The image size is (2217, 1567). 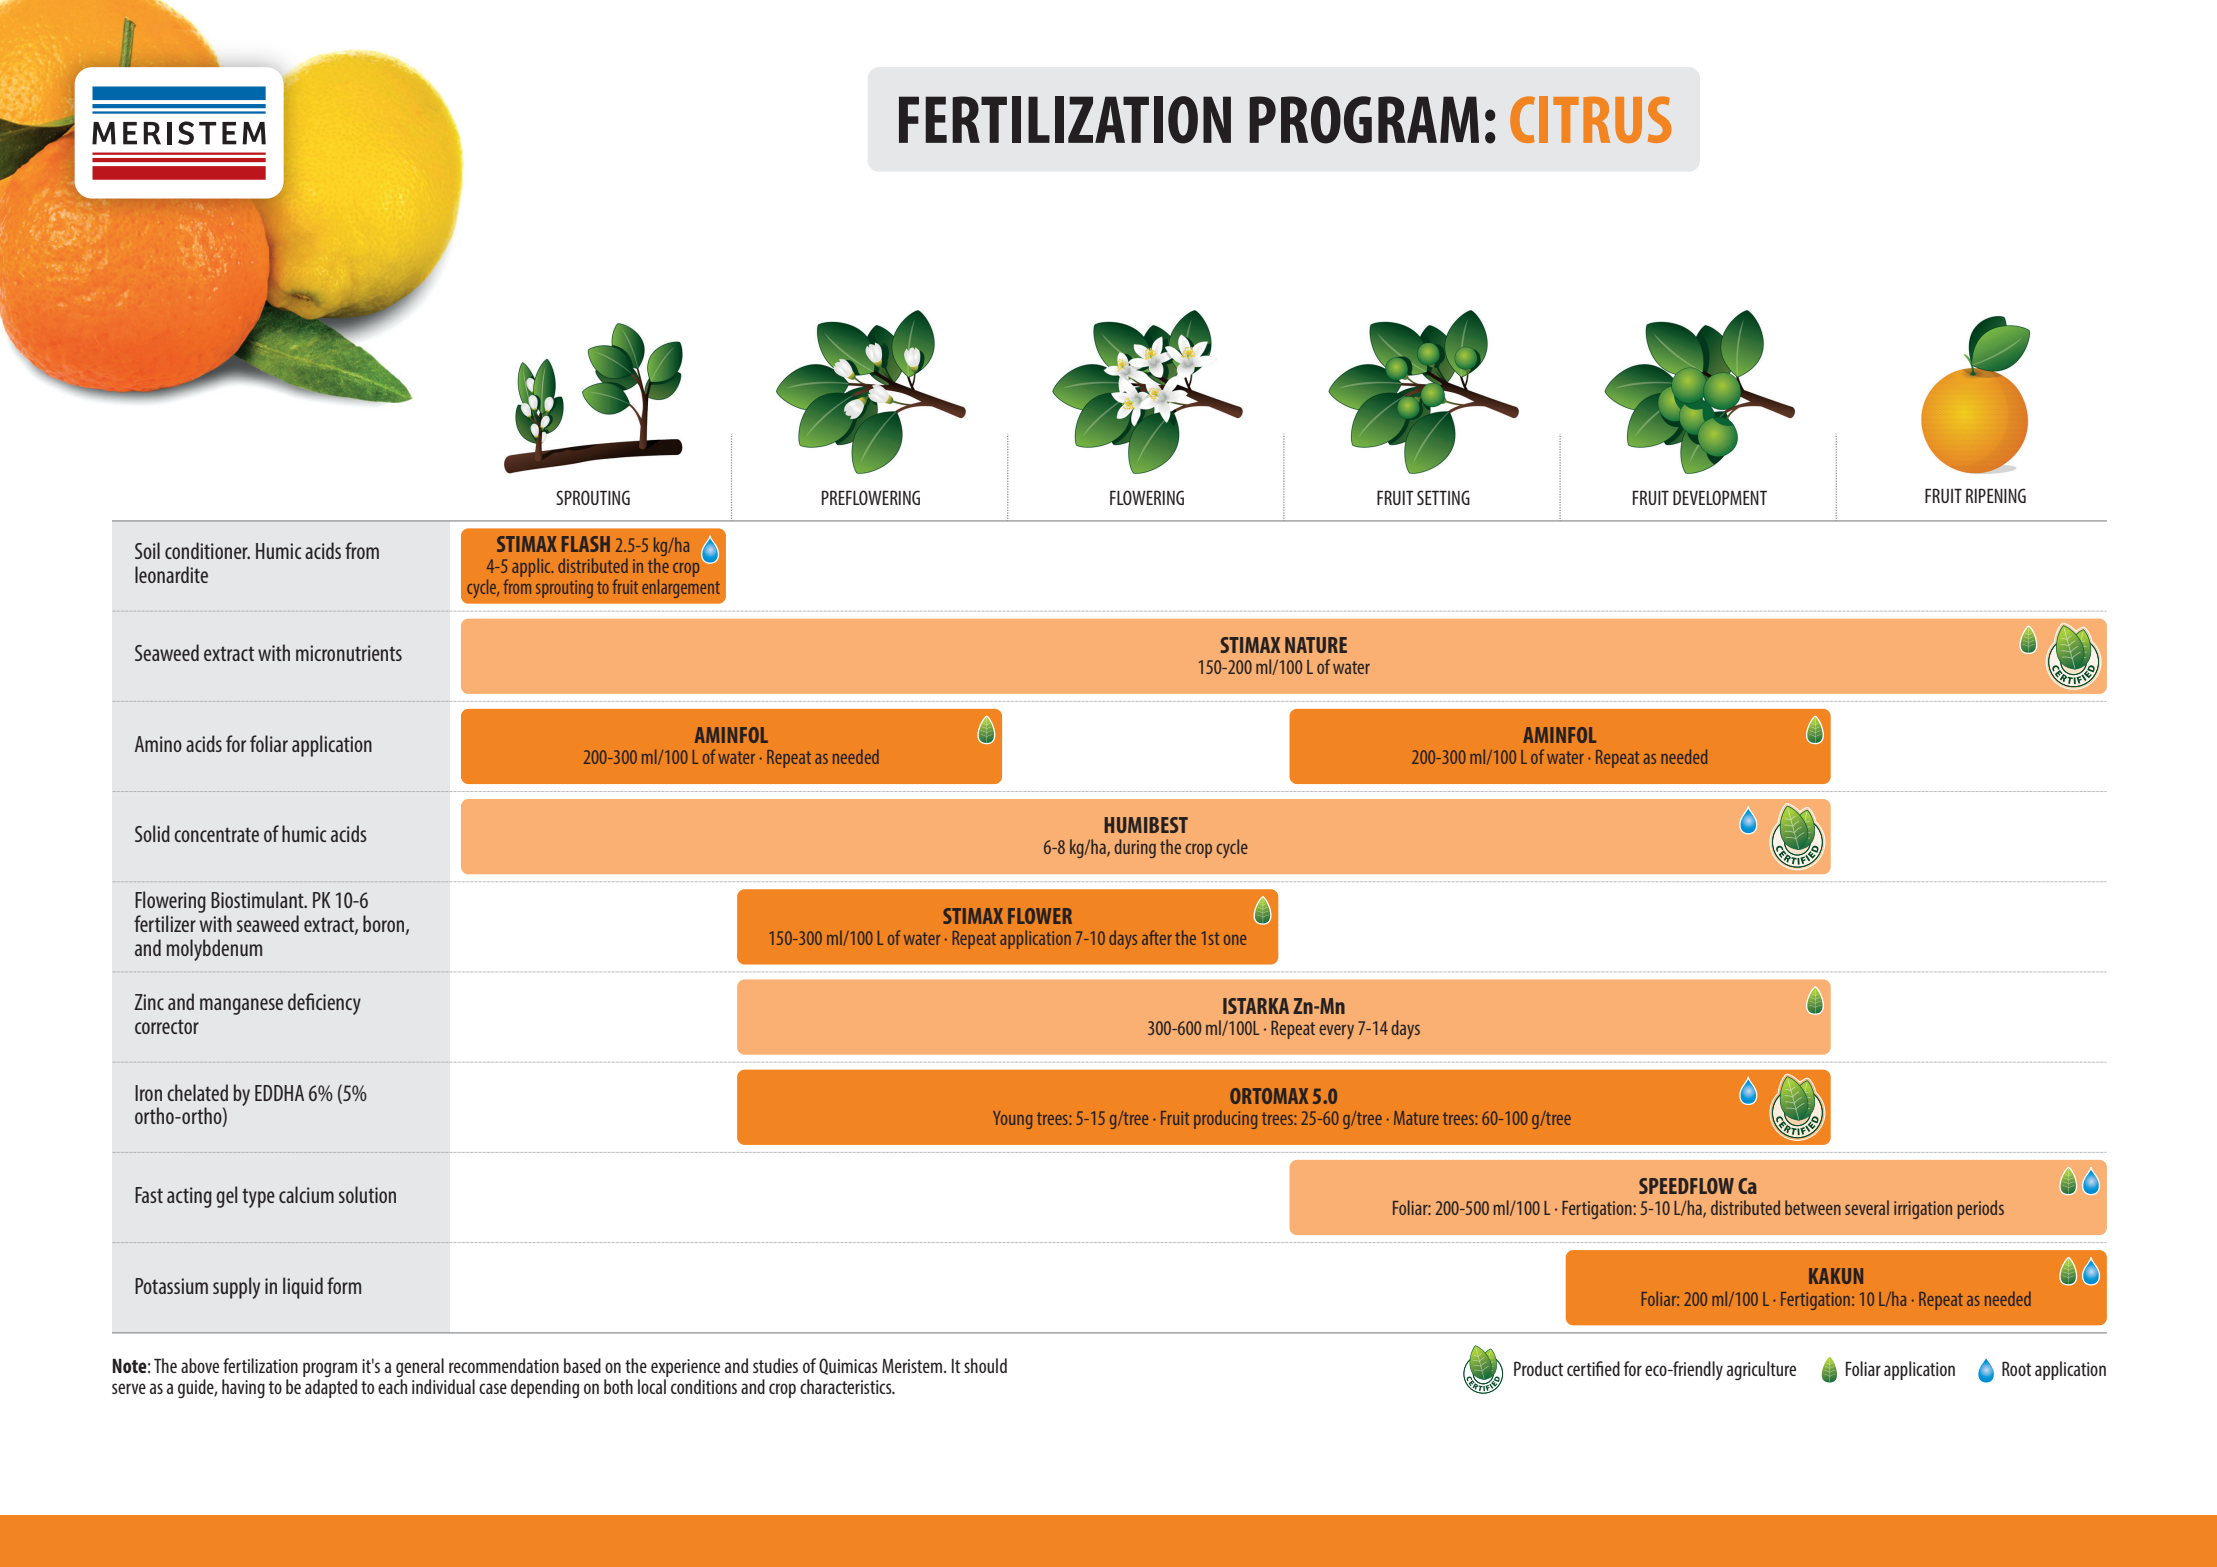 What do you see at coordinates (207, 550) in the screenshot?
I see `conditioner` at bounding box center [207, 550].
